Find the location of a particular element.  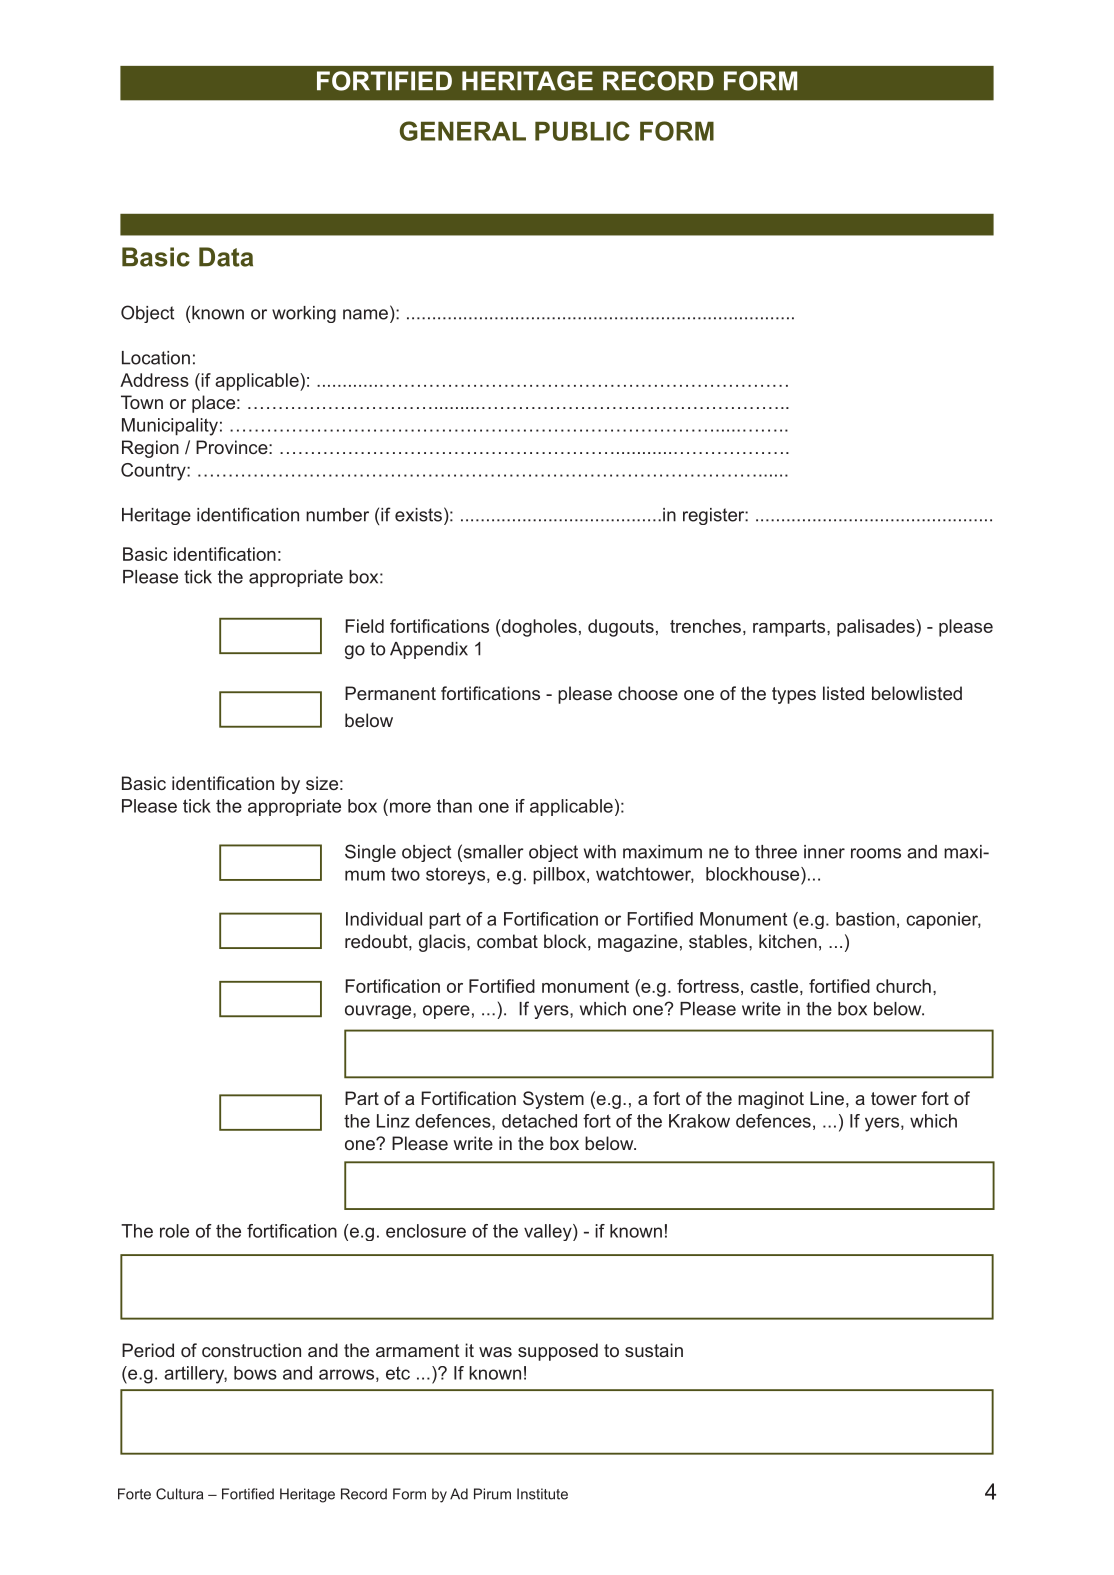

PUBLIC is located at coordinates (582, 131).
